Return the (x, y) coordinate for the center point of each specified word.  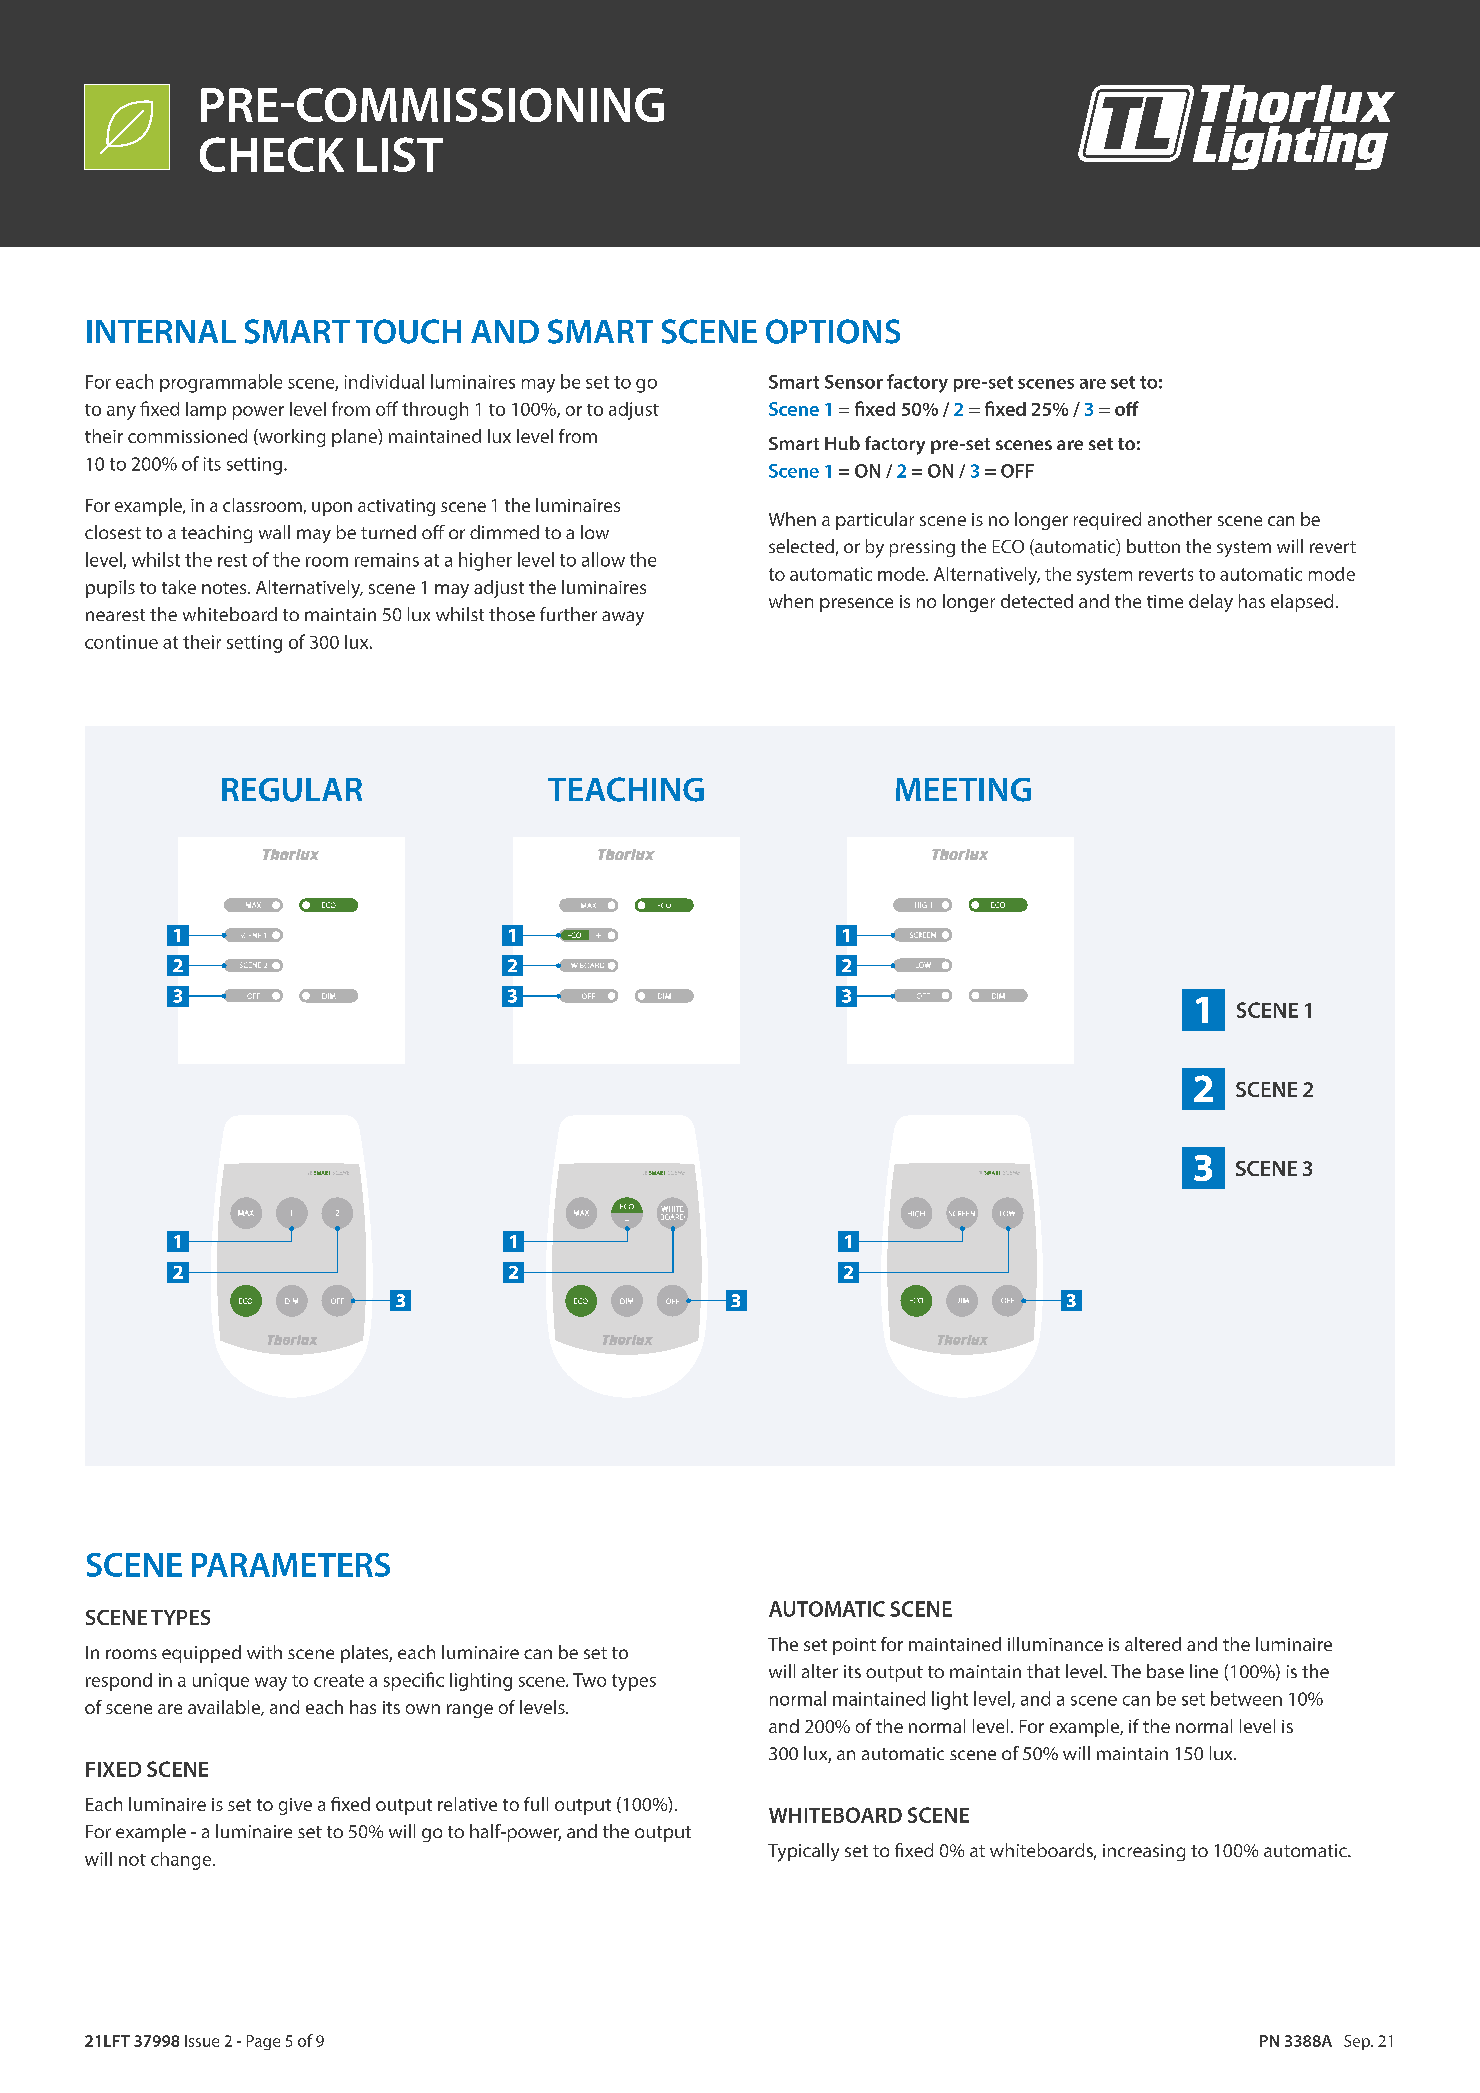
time (1165, 601)
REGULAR (292, 790)
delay (1211, 603)
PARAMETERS (291, 1565)
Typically (803, 1852)
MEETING (963, 790)
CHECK (272, 154)
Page (263, 2042)
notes (225, 588)
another (1180, 519)
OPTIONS (833, 331)
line (1204, 1671)
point (854, 1646)
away (623, 618)
